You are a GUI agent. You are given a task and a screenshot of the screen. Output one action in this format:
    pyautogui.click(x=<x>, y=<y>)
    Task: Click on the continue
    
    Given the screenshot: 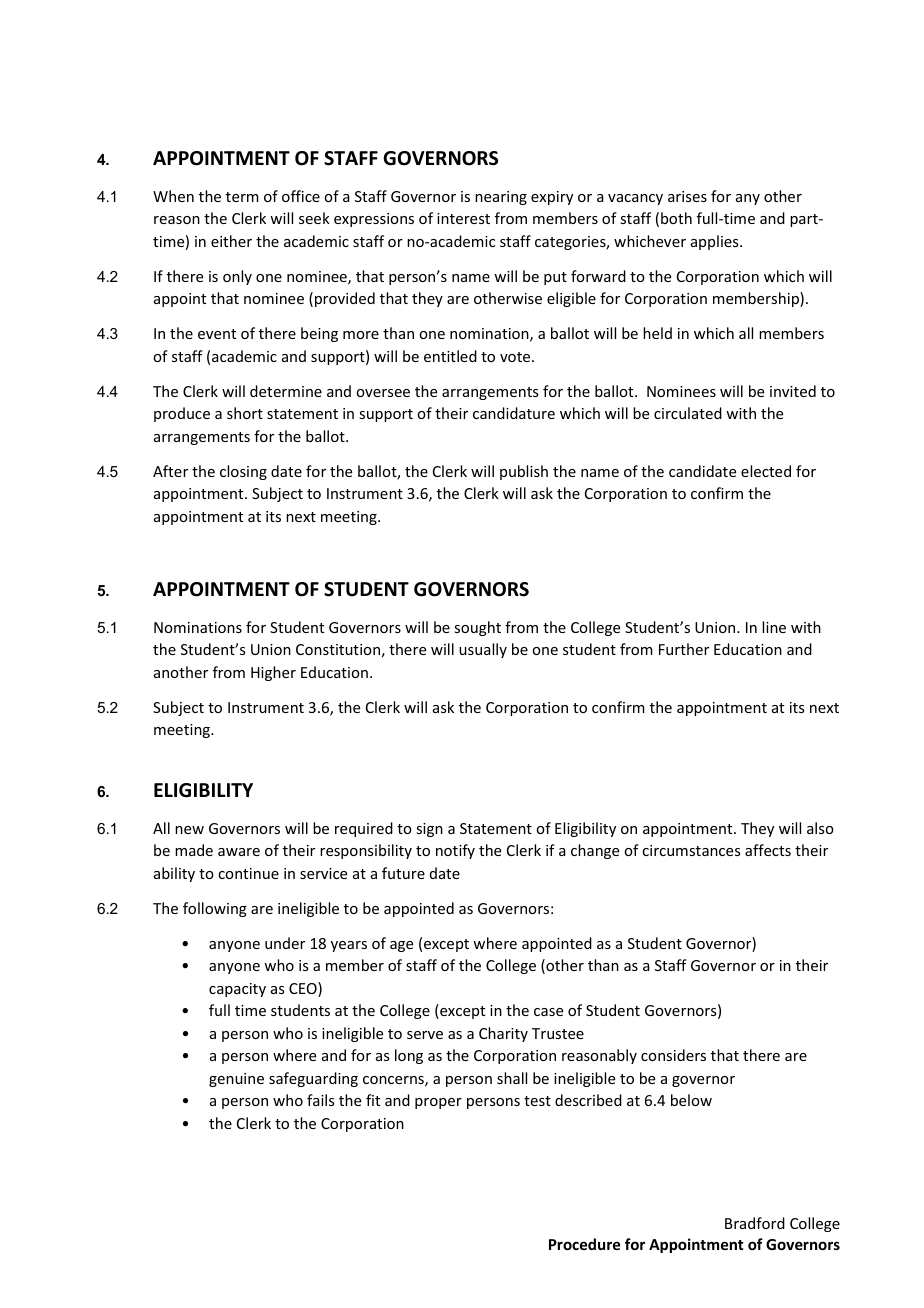 What is the action you would take?
    pyautogui.click(x=248, y=873)
